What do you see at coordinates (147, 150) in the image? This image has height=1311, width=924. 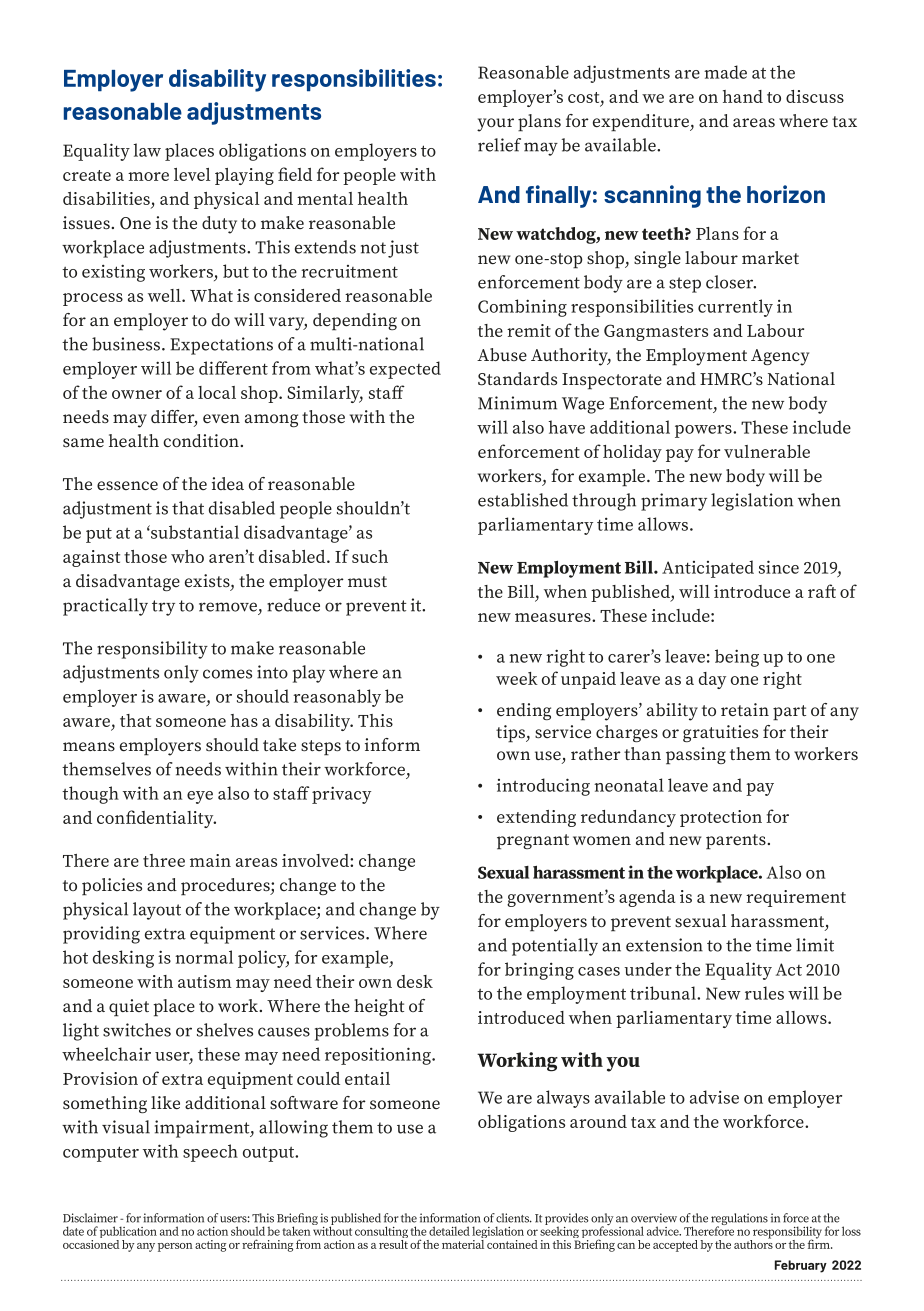 I see `law` at bounding box center [147, 150].
